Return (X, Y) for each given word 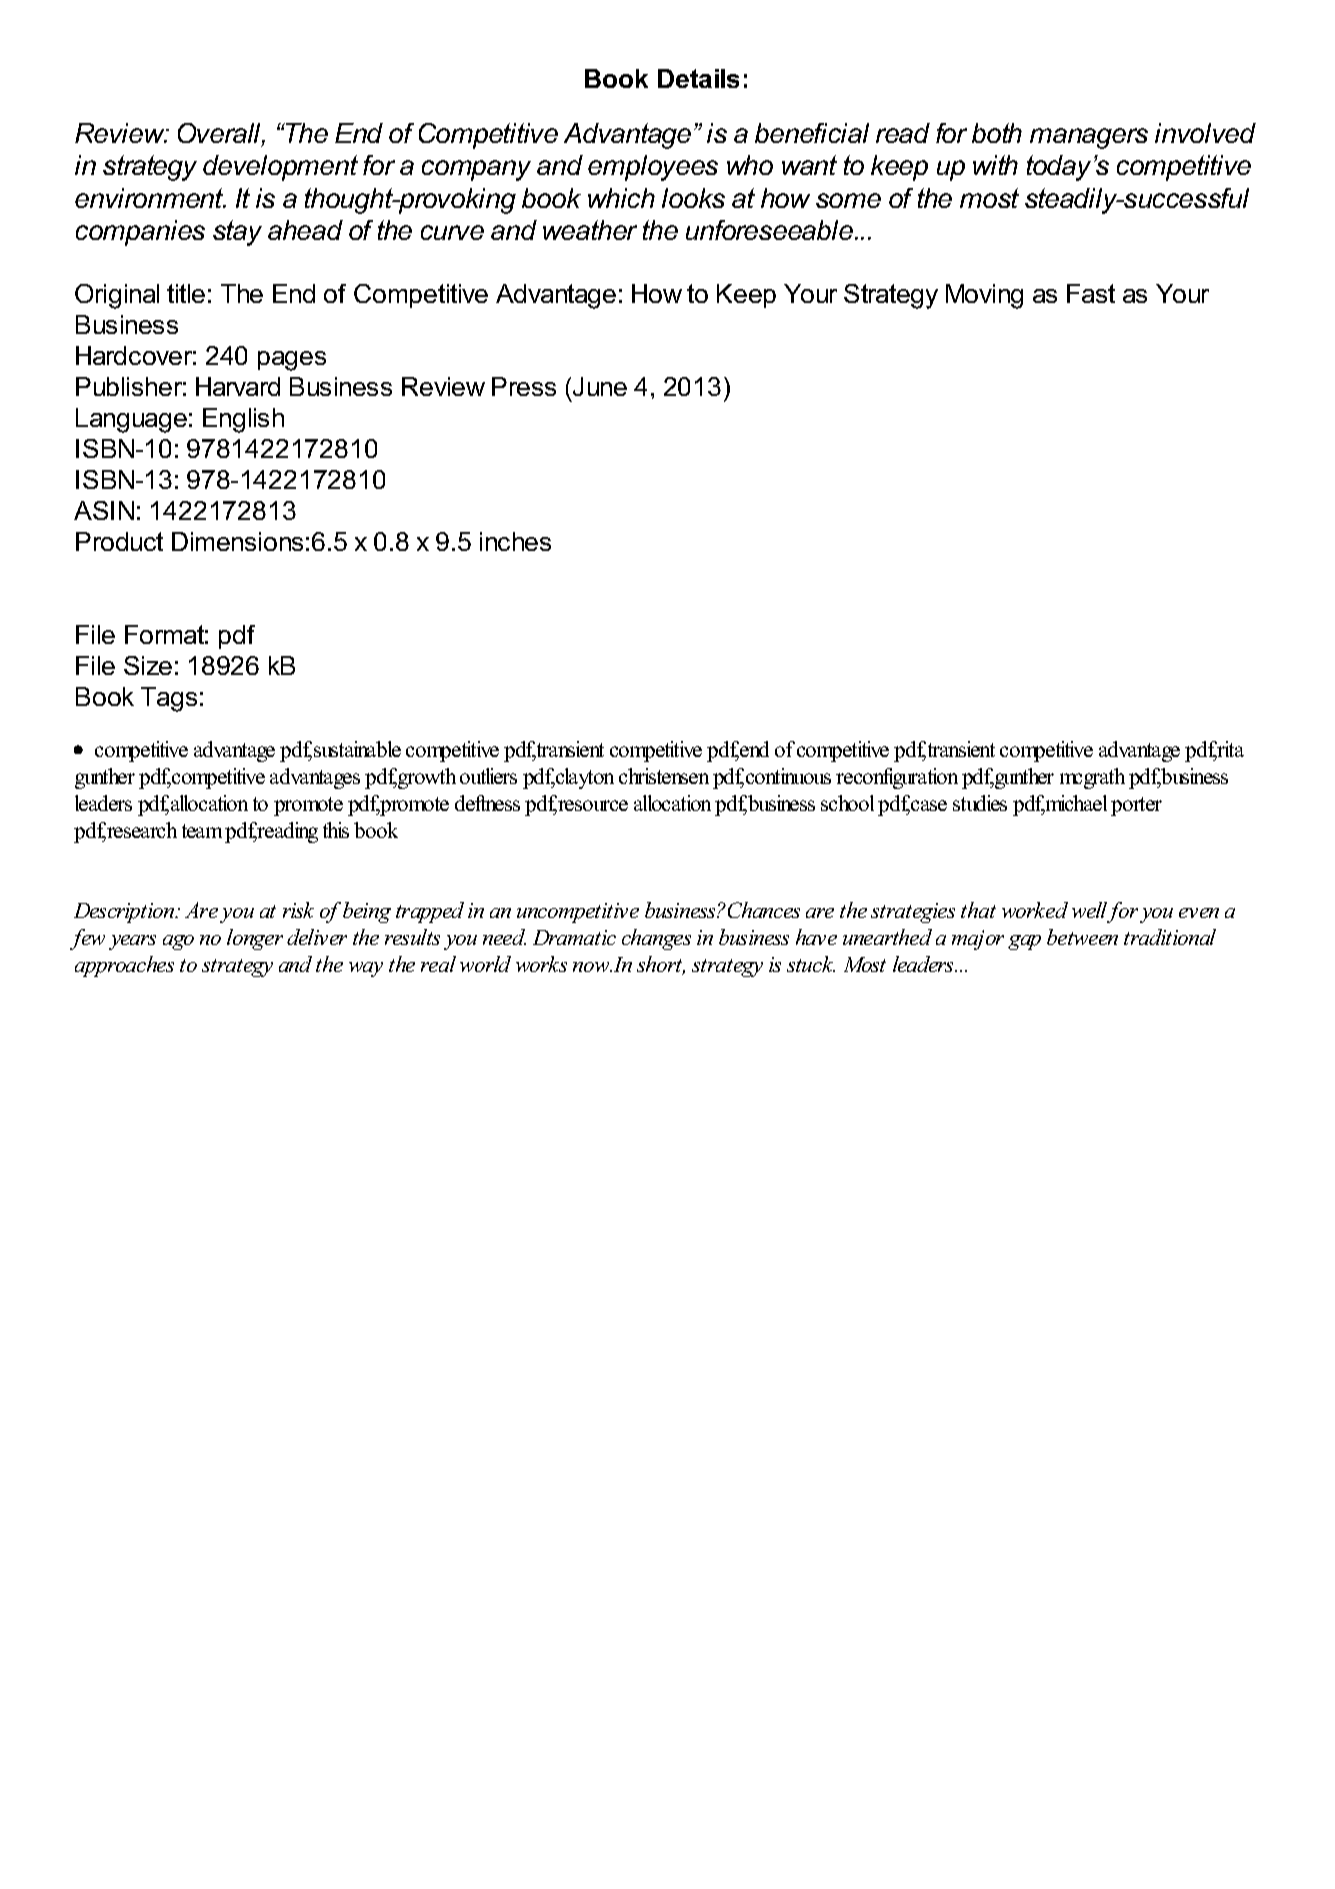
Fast (1091, 293)
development (280, 168)
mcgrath (1092, 778)
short (661, 965)
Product (119, 541)
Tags (169, 699)
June (600, 386)
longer (255, 939)
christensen (664, 776)
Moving (984, 296)
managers (1089, 138)
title (186, 293)
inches (515, 541)
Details (698, 78)
